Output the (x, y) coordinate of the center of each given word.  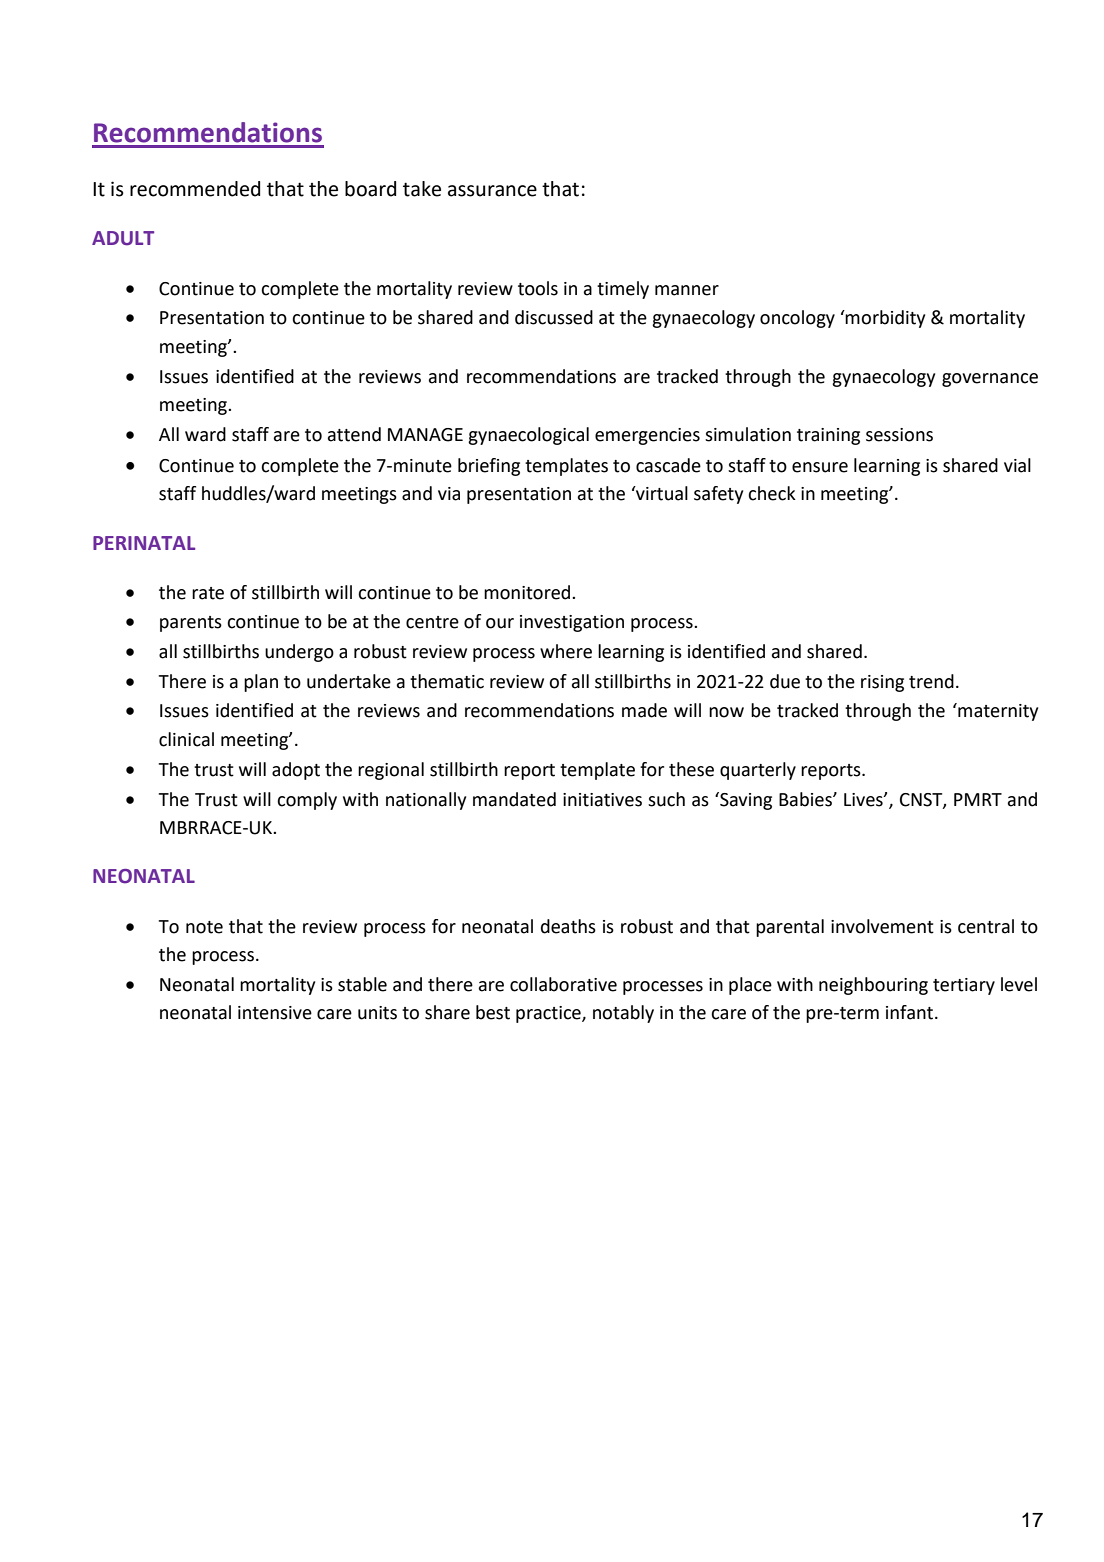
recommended (195, 189)
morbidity (884, 319)
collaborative (563, 984)
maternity (997, 712)
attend (354, 434)
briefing (489, 467)
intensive (275, 1013)
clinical (186, 739)
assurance (492, 191)
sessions (899, 435)
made (644, 710)
